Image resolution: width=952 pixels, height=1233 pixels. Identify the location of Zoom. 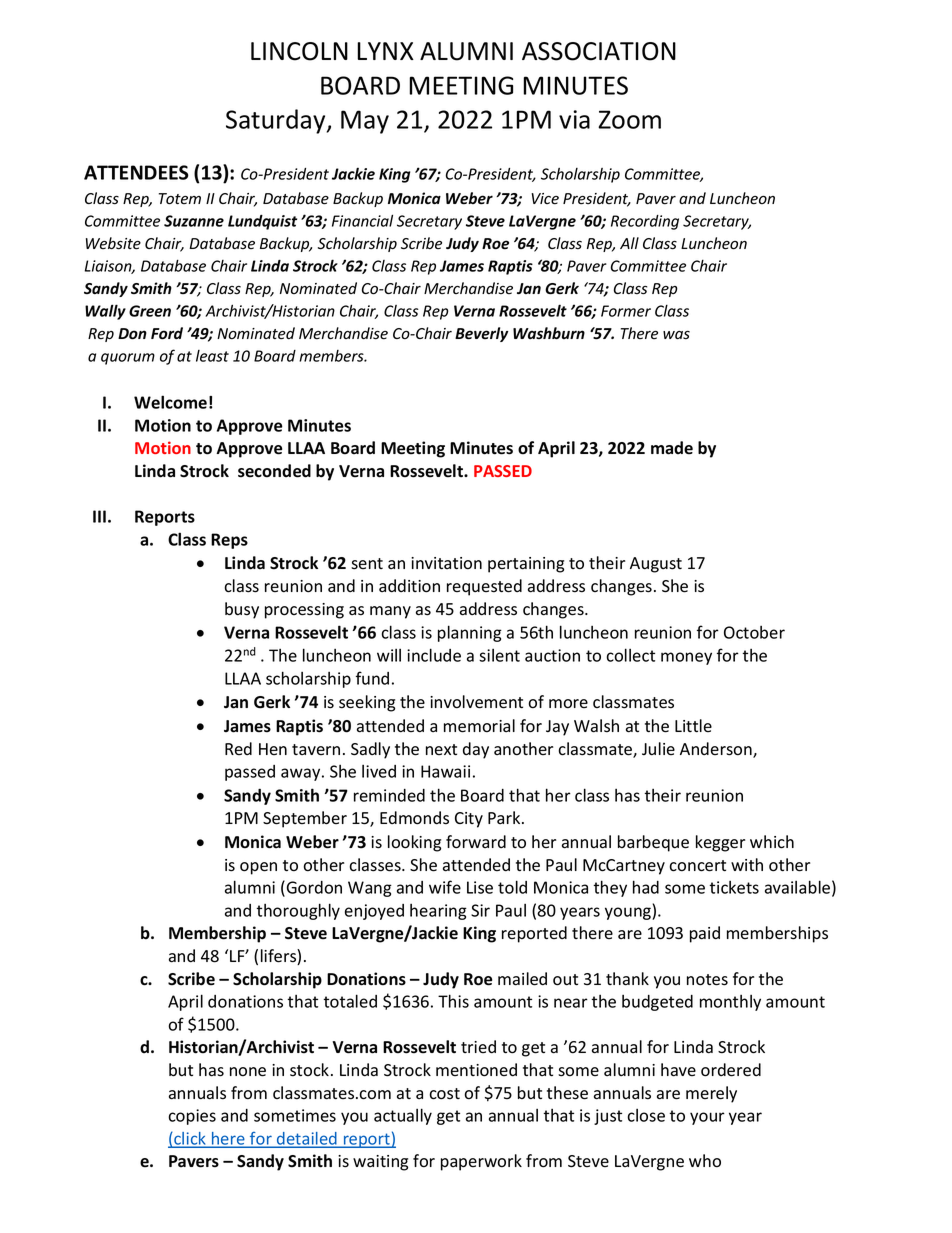
(629, 119).
